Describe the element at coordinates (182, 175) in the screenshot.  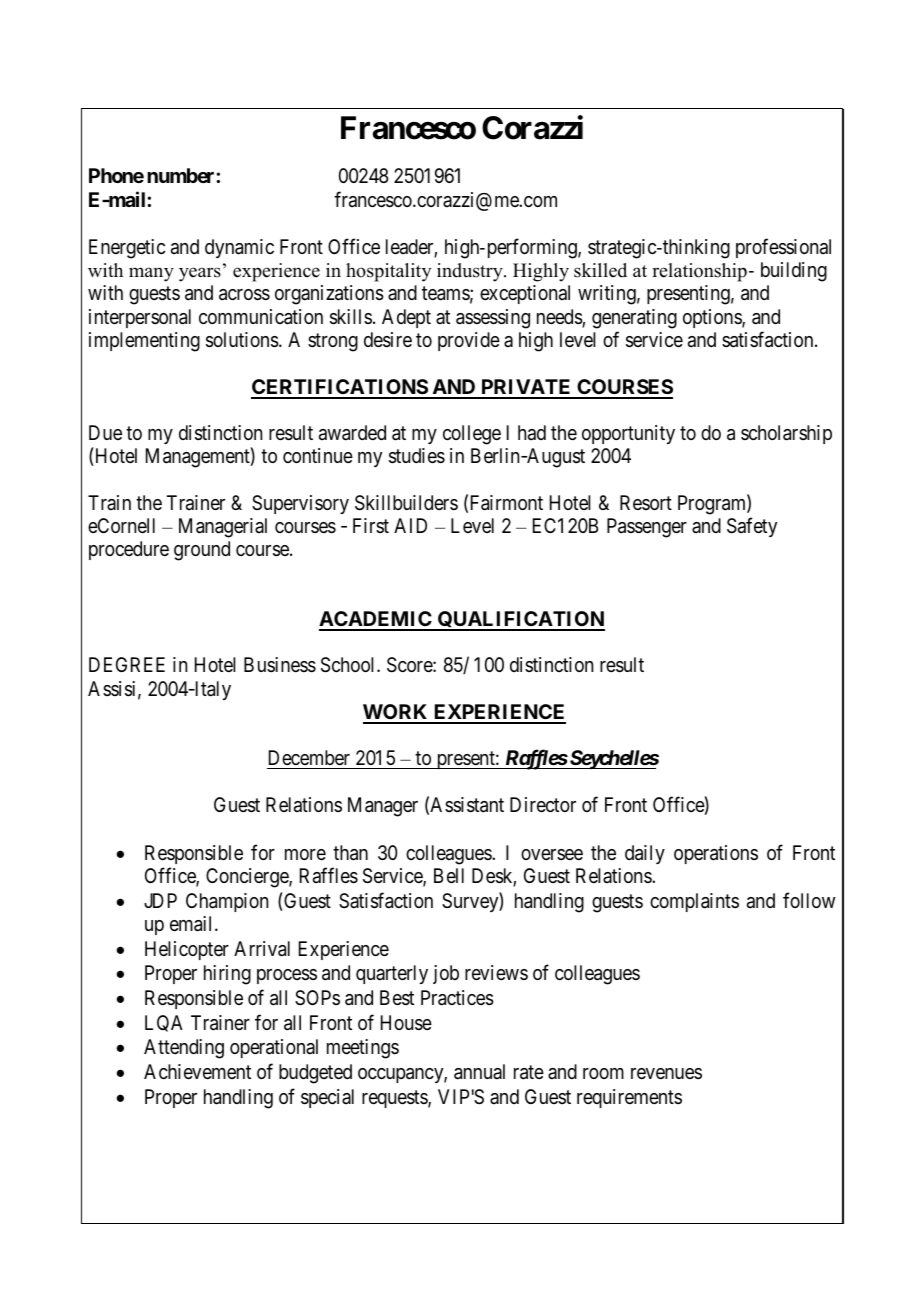
I see `number` at that location.
